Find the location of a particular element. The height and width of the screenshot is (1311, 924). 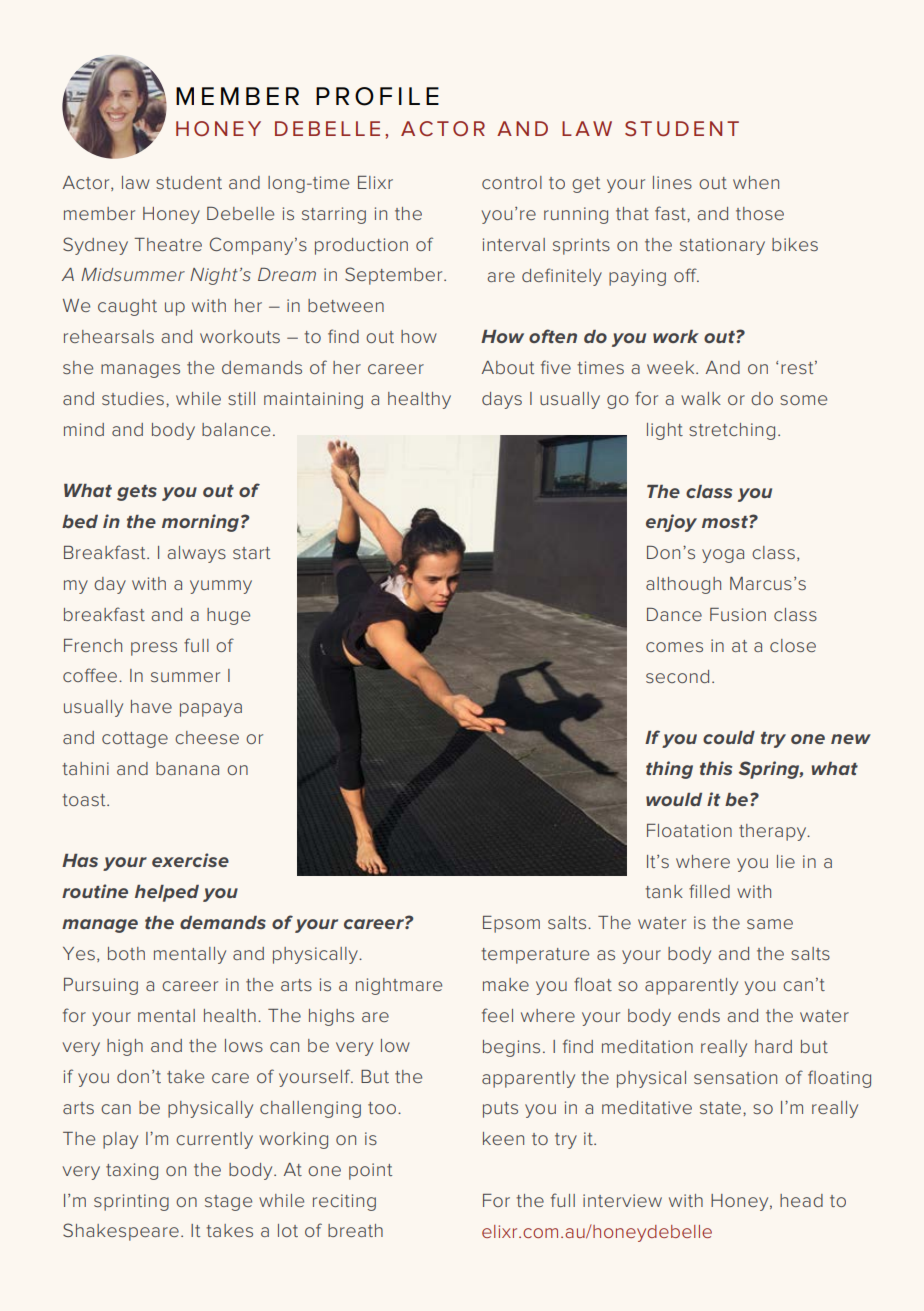

head is located at coordinates (801, 1200).
